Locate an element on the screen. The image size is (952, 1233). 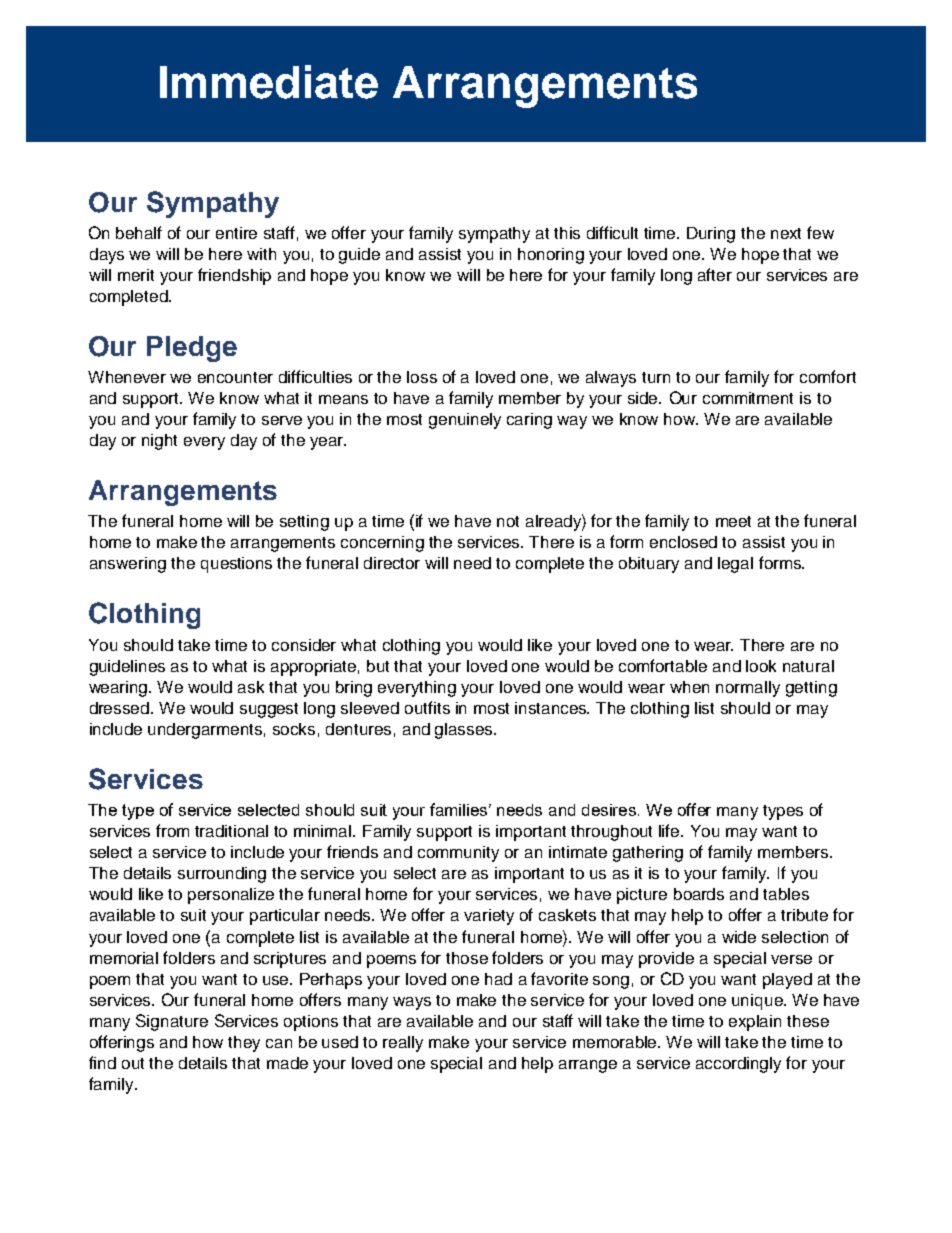
legal is located at coordinates (735, 565).
